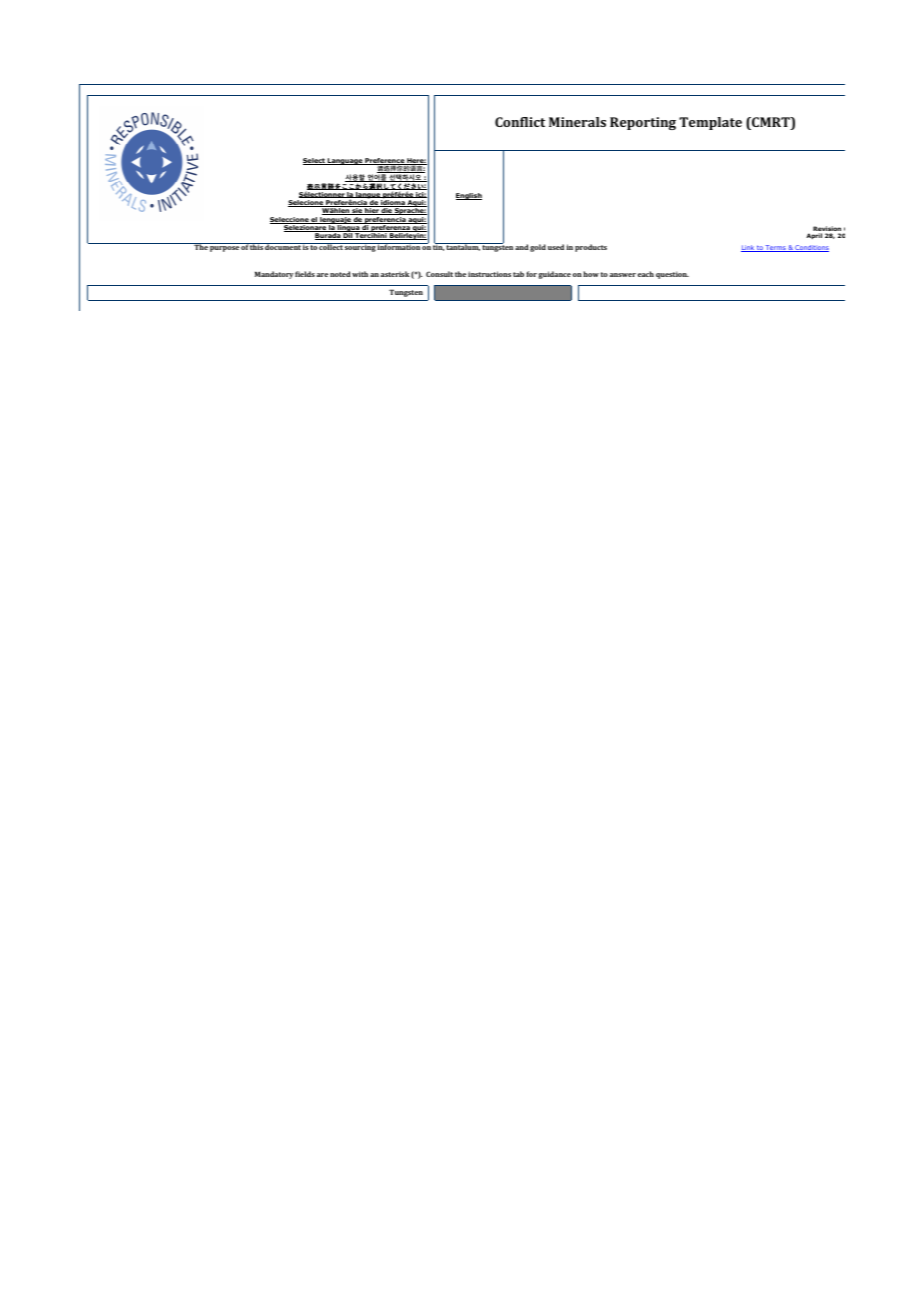  What do you see at coordinates (305, 274) in the screenshot?
I see `fields` at bounding box center [305, 274].
